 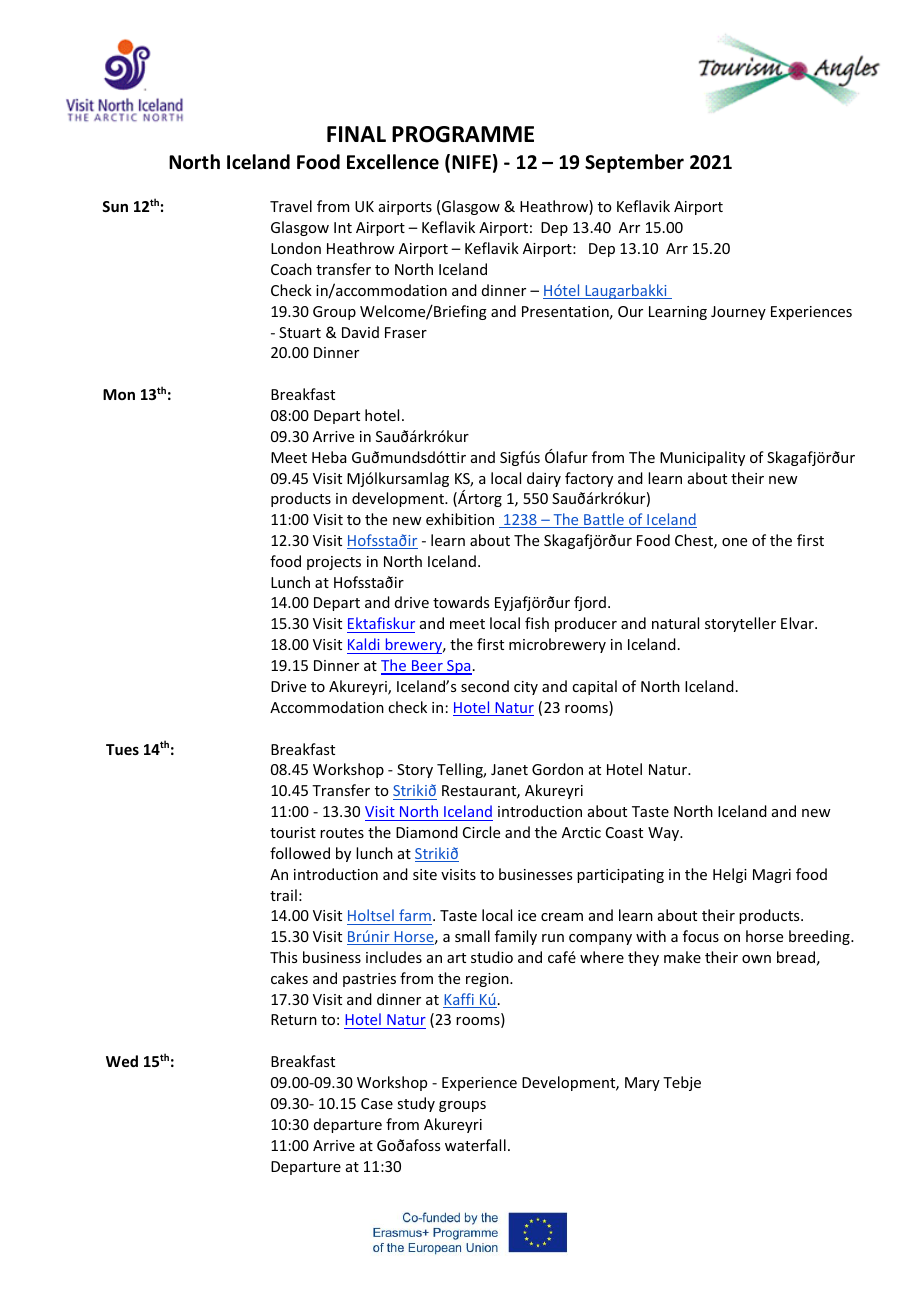 What do you see at coordinates (115, 206) in the screenshot?
I see `Sun` at bounding box center [115, 206].
